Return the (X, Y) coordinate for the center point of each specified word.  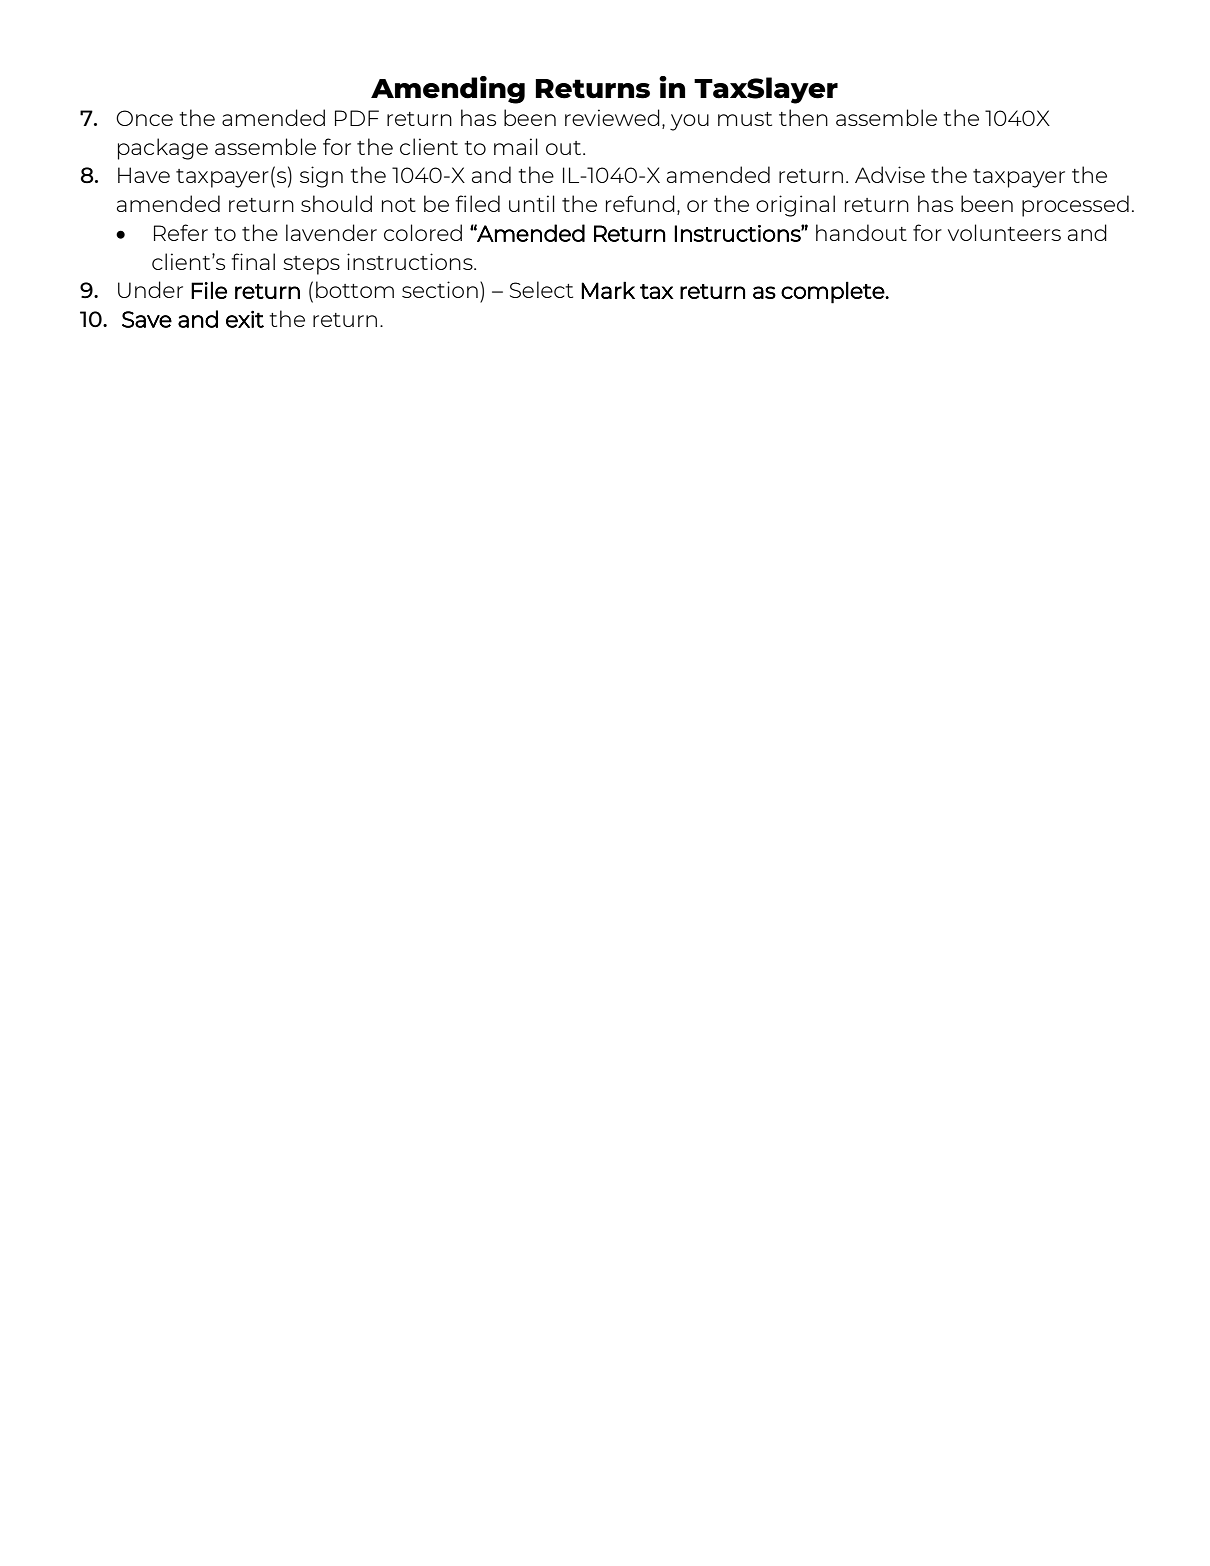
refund (640, 203)
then (803, 117)
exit (245, 319)
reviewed (612, 117)
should (336, 203)
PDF (357, 118)
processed (1075, 206)
